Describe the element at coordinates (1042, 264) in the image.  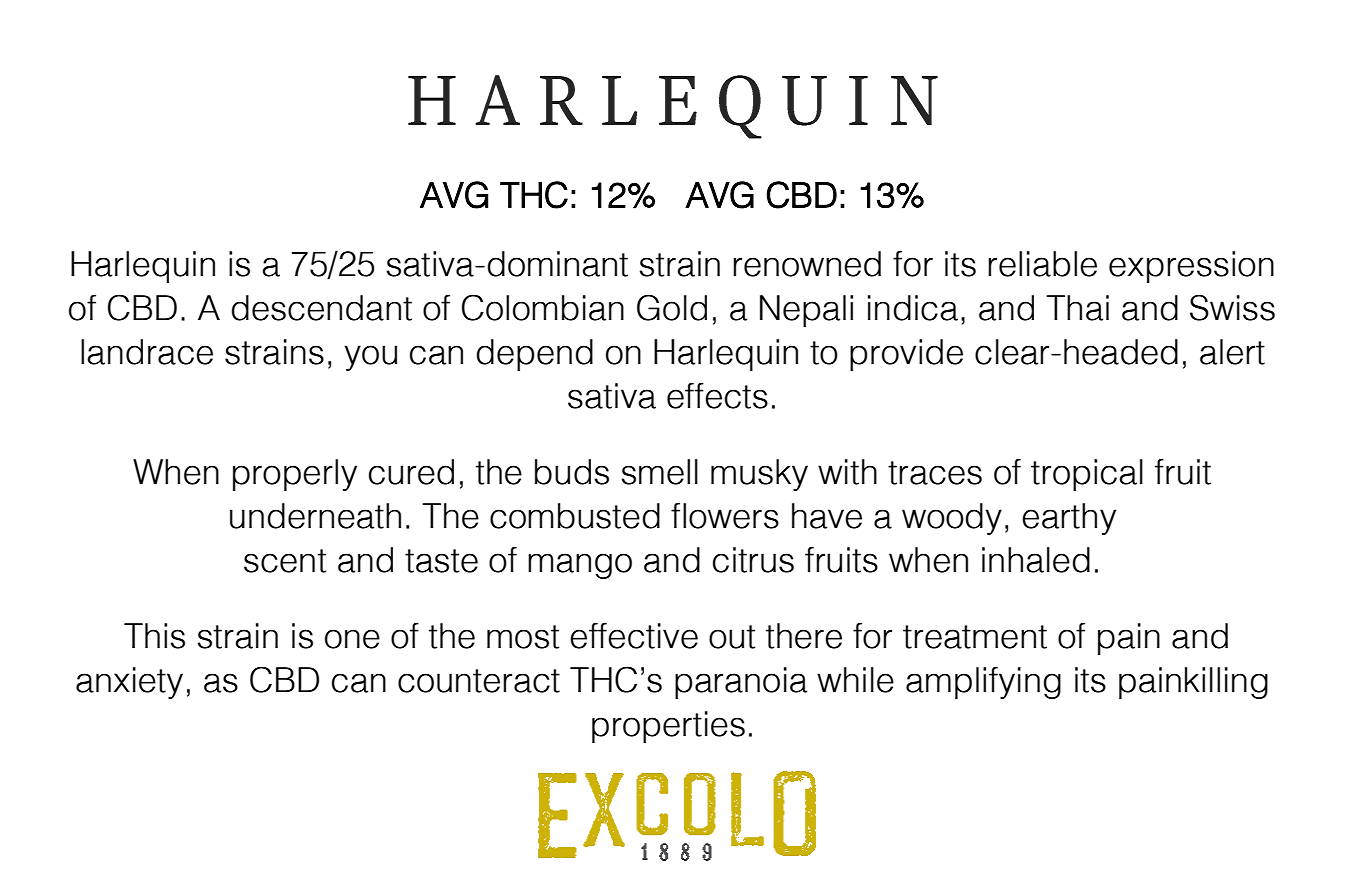
I see `reliable` at that location.
